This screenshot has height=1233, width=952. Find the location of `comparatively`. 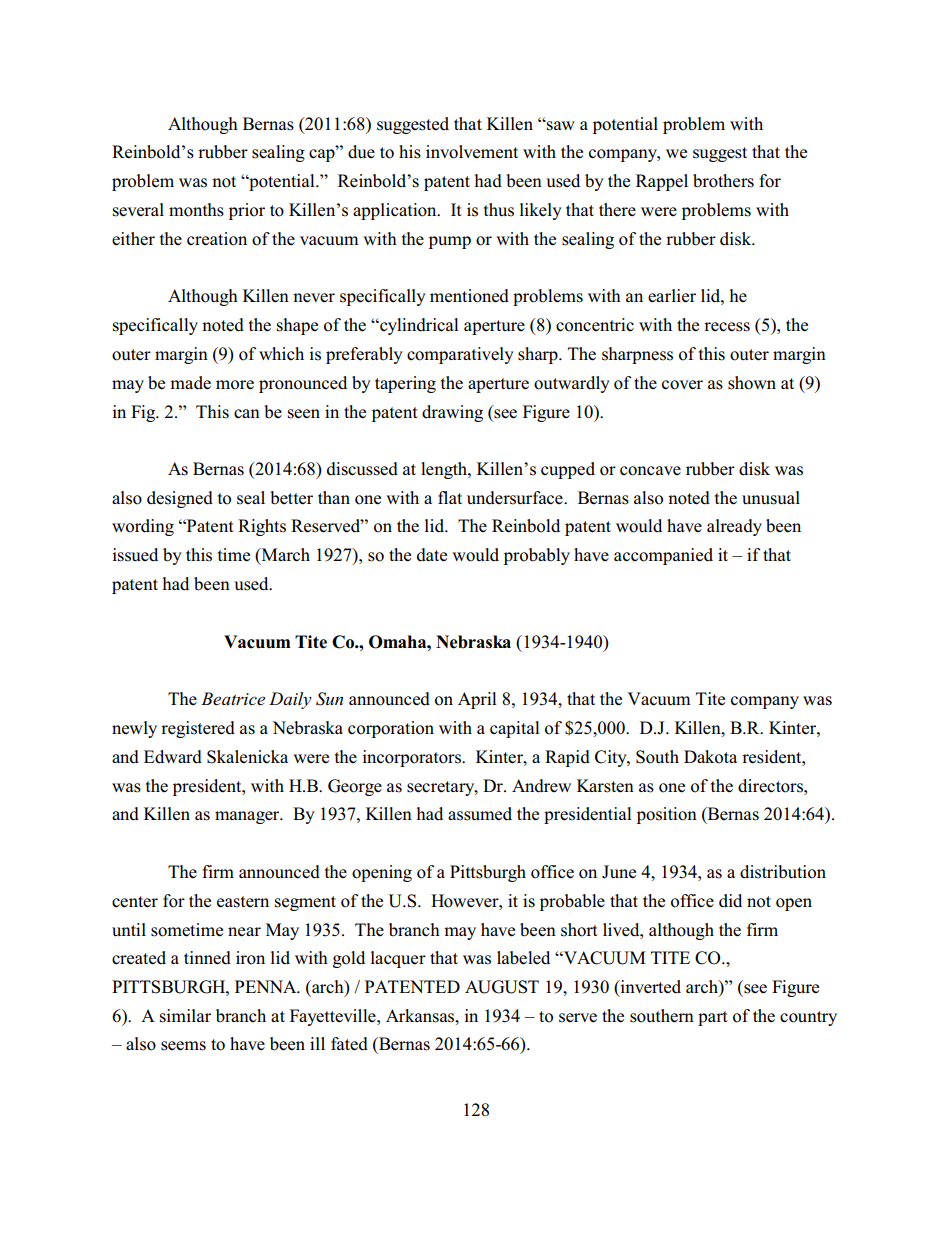

comparatively is located at coordinates (460, 355).
